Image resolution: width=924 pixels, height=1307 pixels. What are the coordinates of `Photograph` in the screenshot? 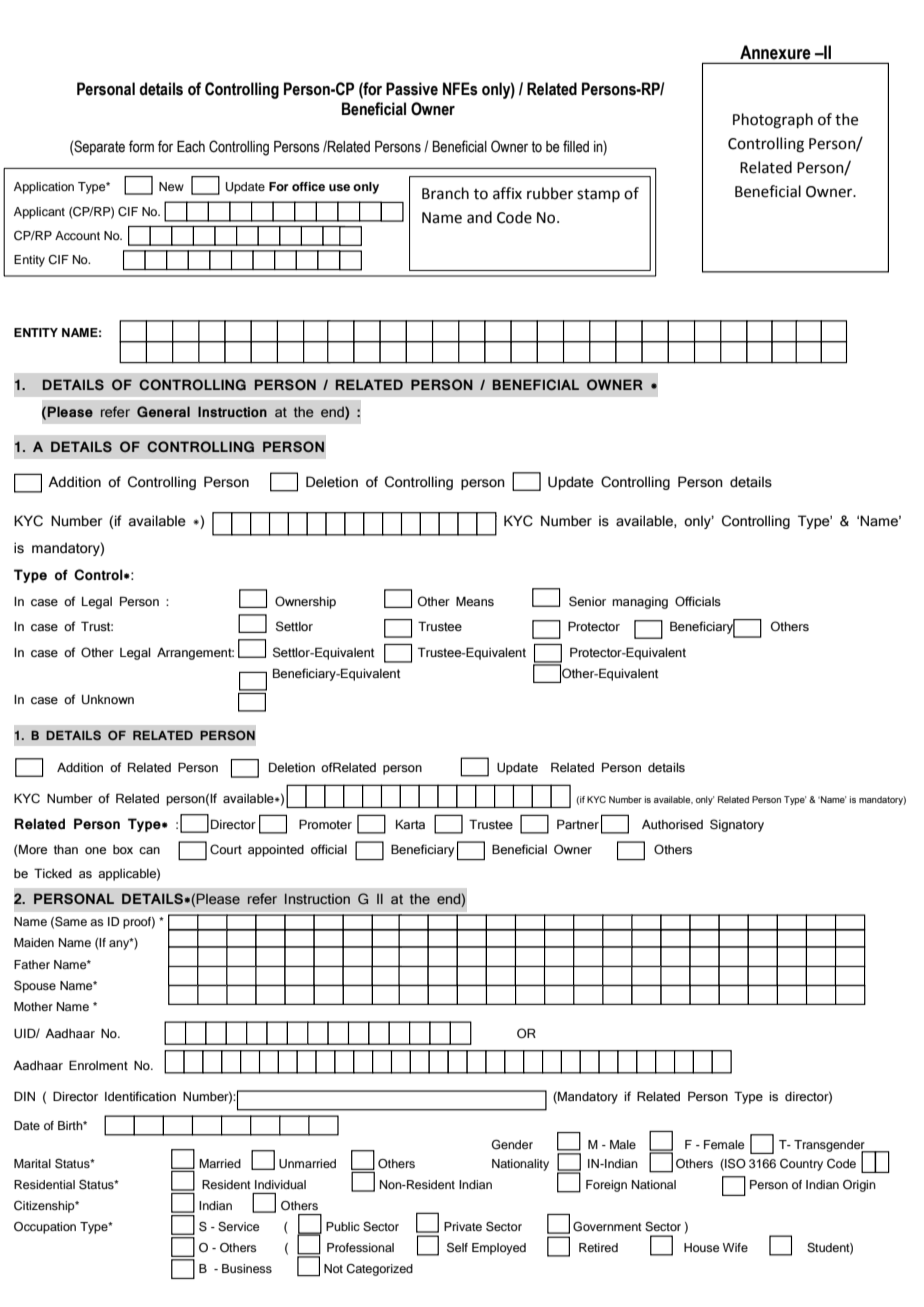 It's located at (773, 121).
